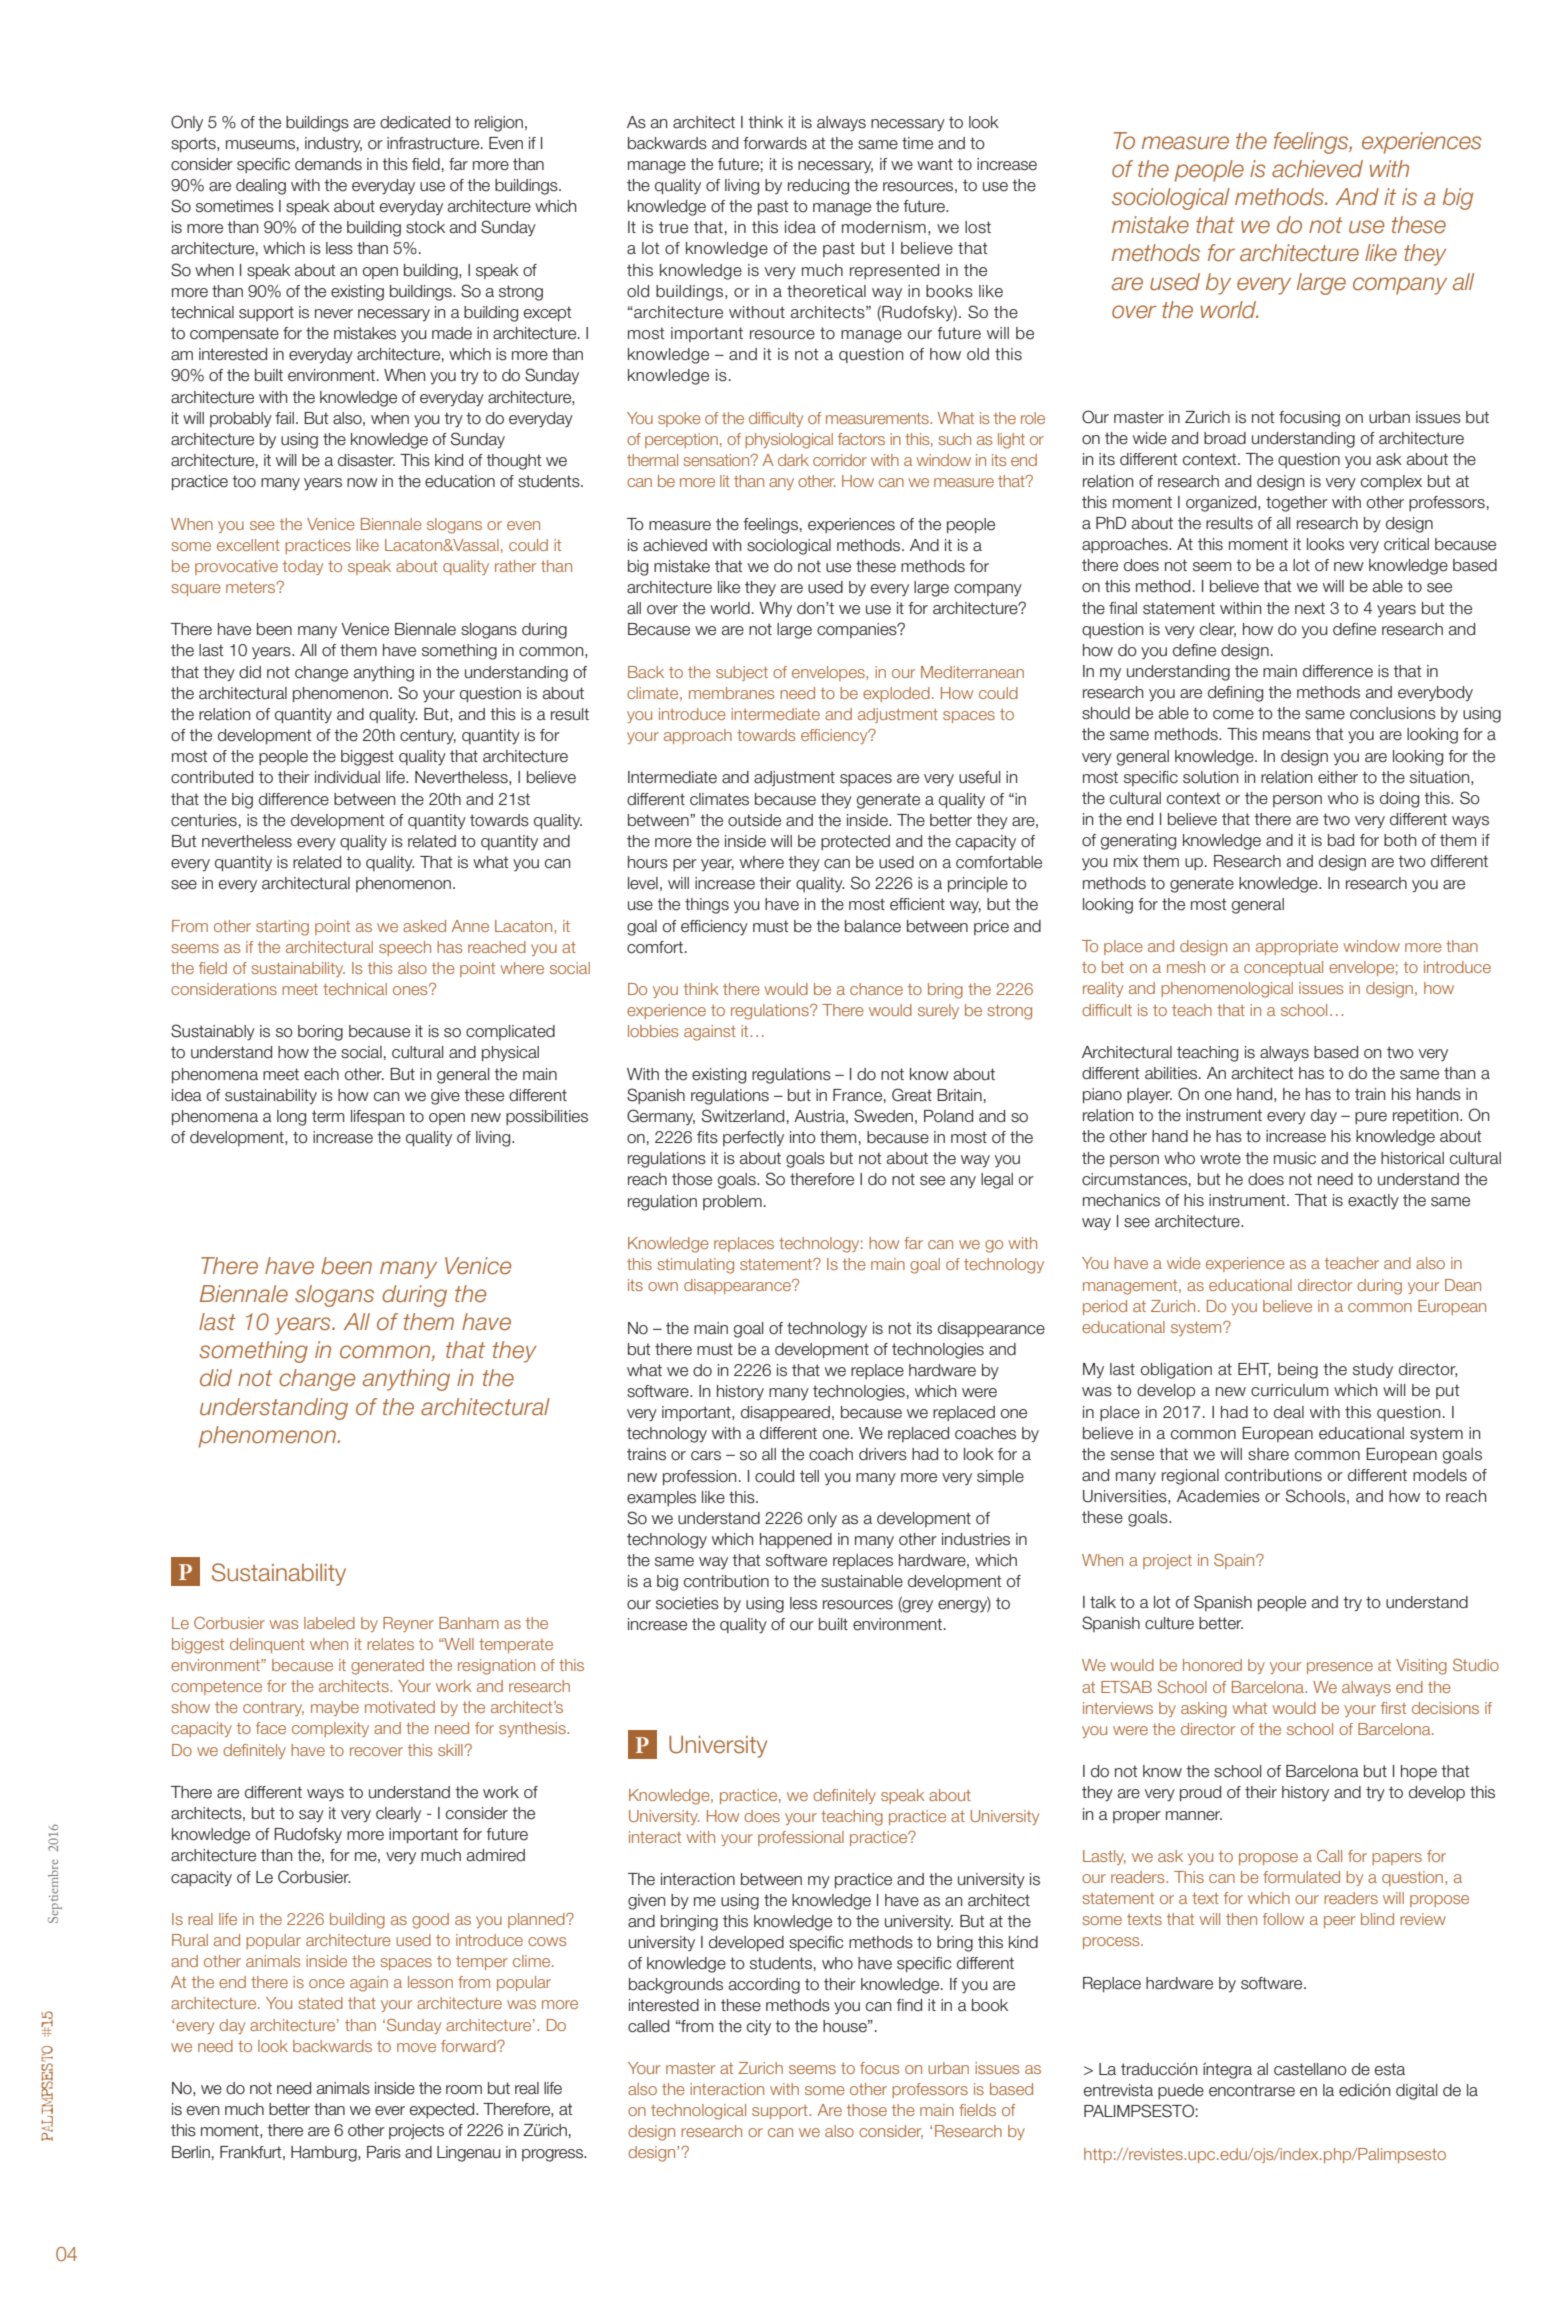 The height and width of the image is (2319, 1559). I want to click on find, so click(909, 2005).
